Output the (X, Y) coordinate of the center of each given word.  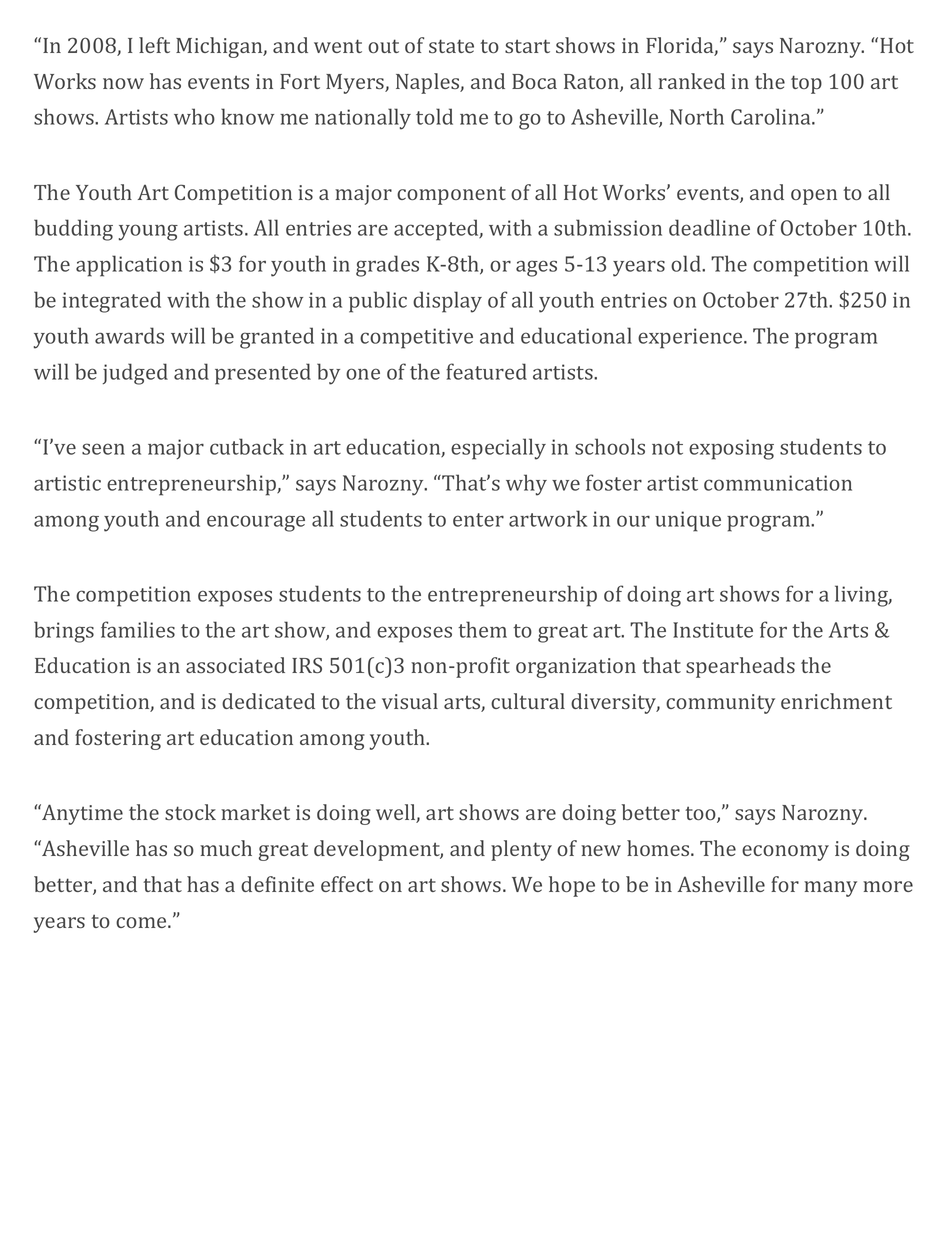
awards (129, 335)
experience (691, 338)
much (226, 848)
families (138, 629)
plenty (521, 850)
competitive (416, 338)
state (451, 46)
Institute (713, 630)
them (482, 629)
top (806, 84)
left (154, 45)
